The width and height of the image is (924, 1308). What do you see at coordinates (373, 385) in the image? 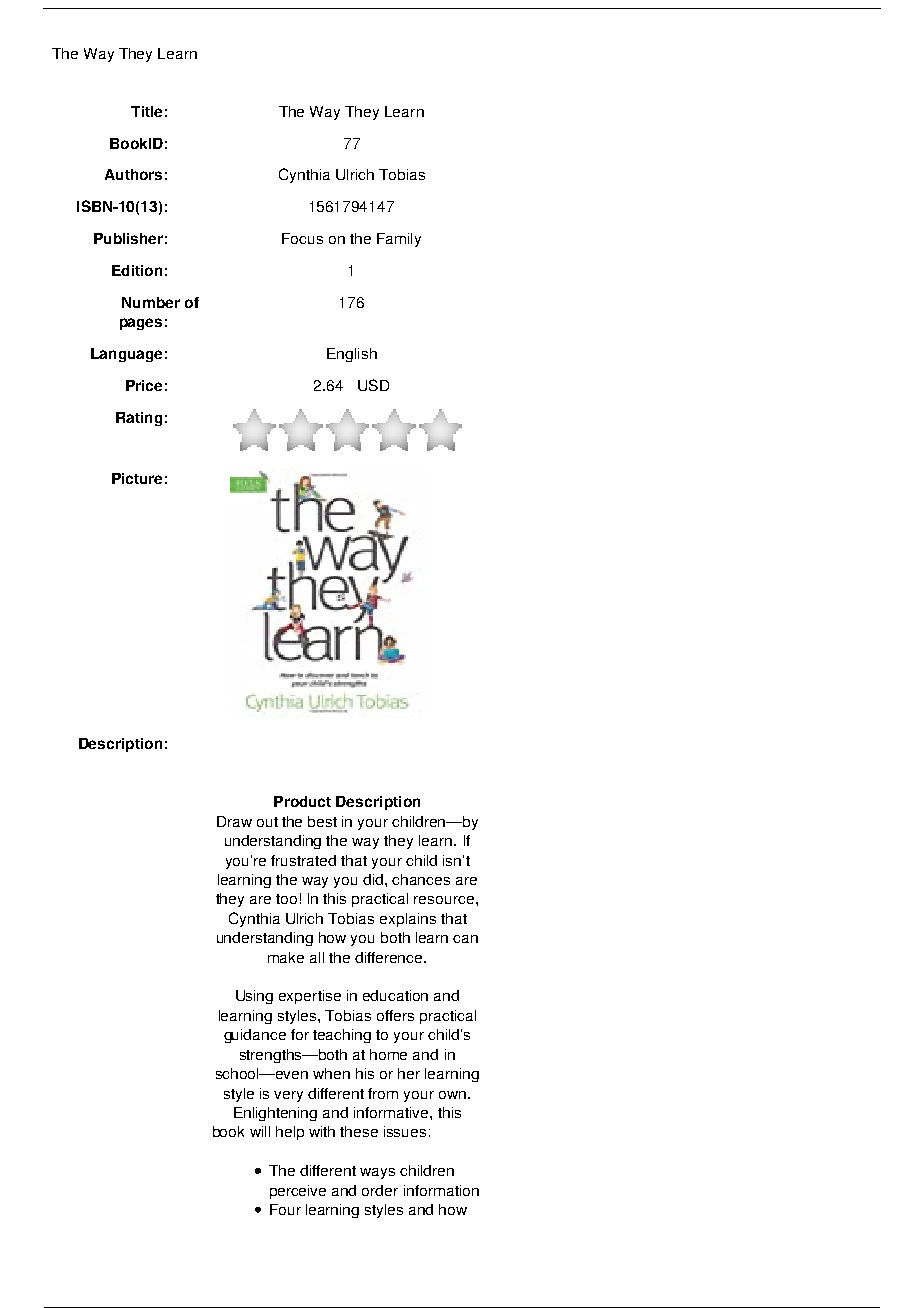
I see `USD` at bounding box center [373, 385].
